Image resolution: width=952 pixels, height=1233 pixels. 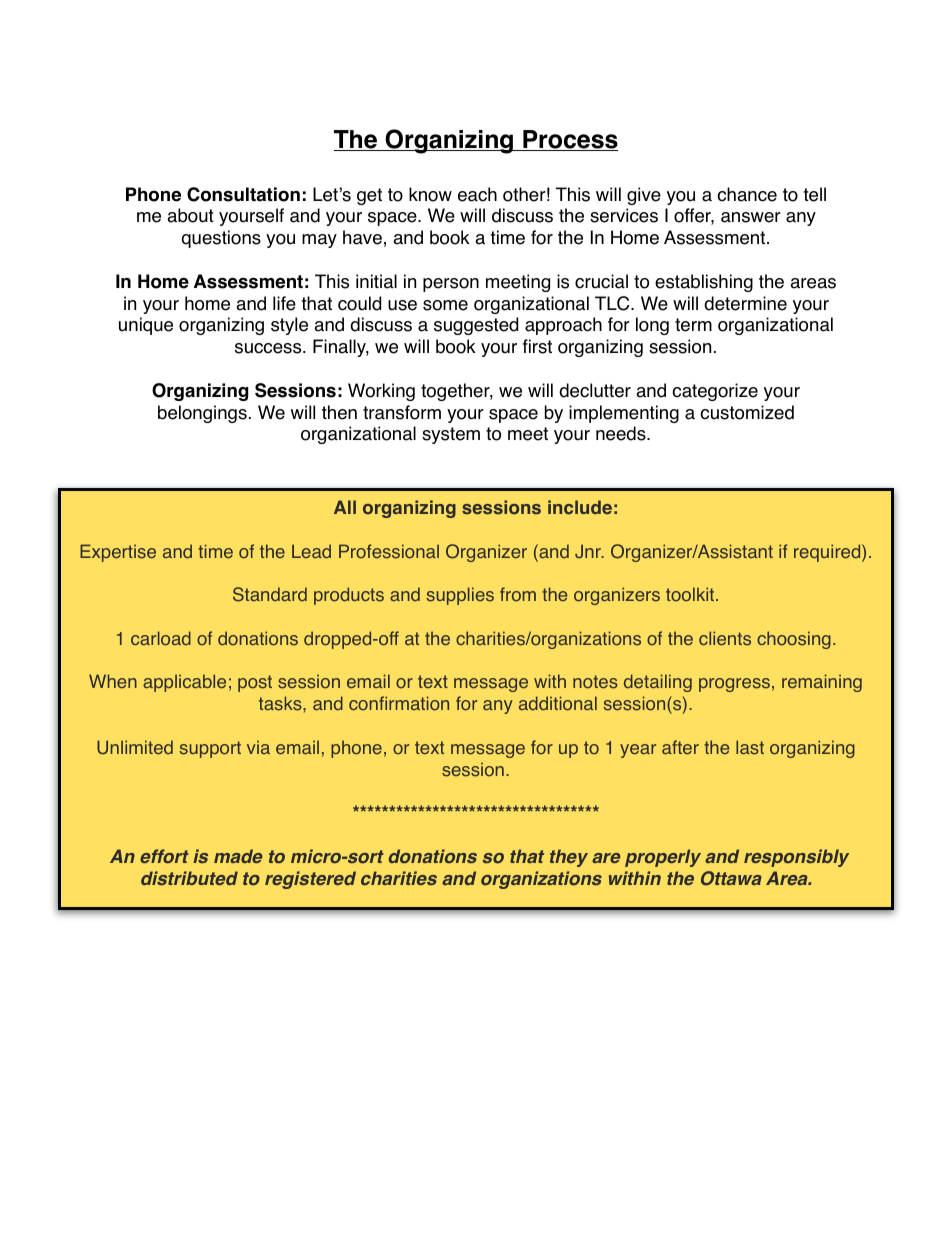 I want to click on include, so click(x=580, y=507).
